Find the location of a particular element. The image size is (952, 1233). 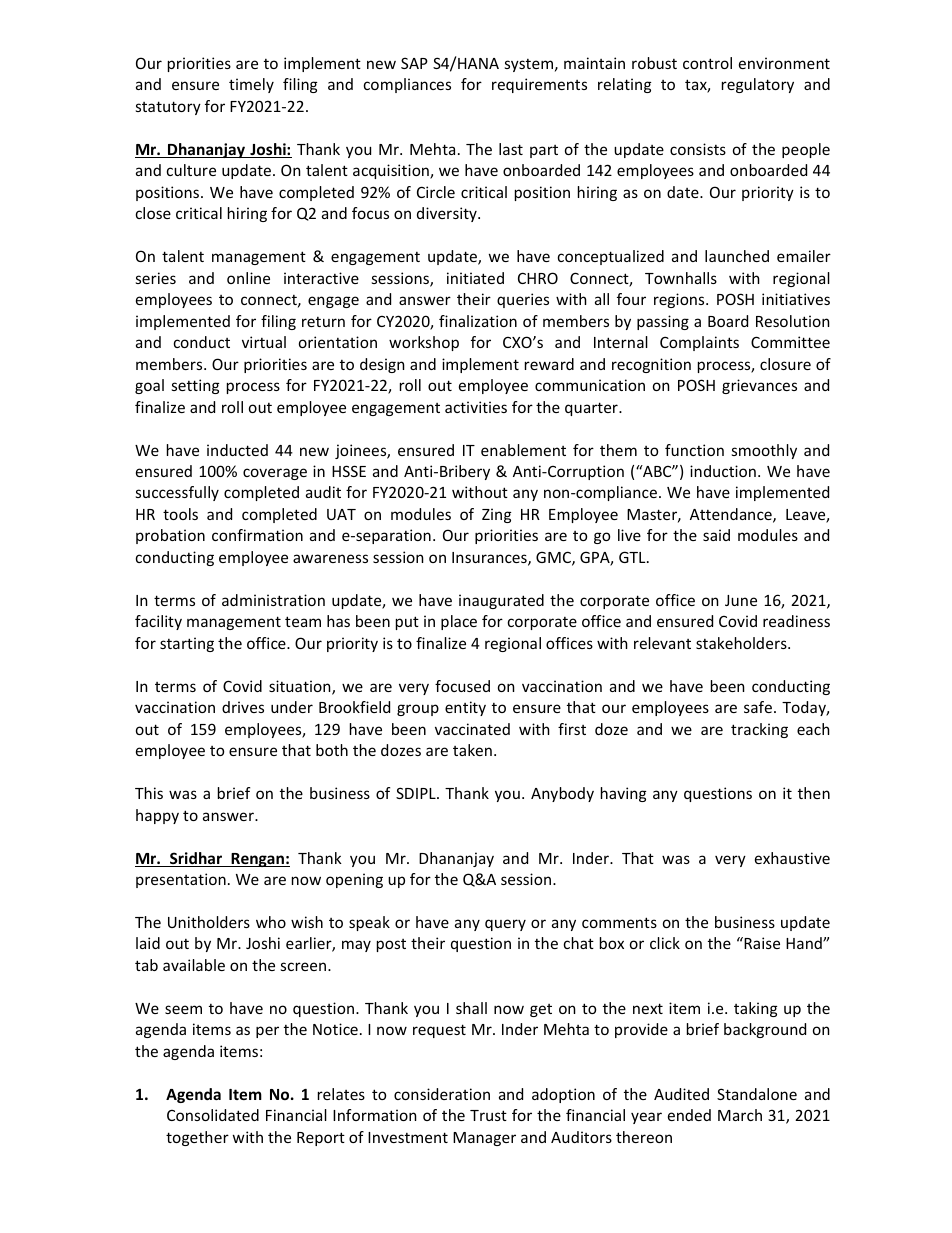

requirements is located at coordinates (539, 85).
